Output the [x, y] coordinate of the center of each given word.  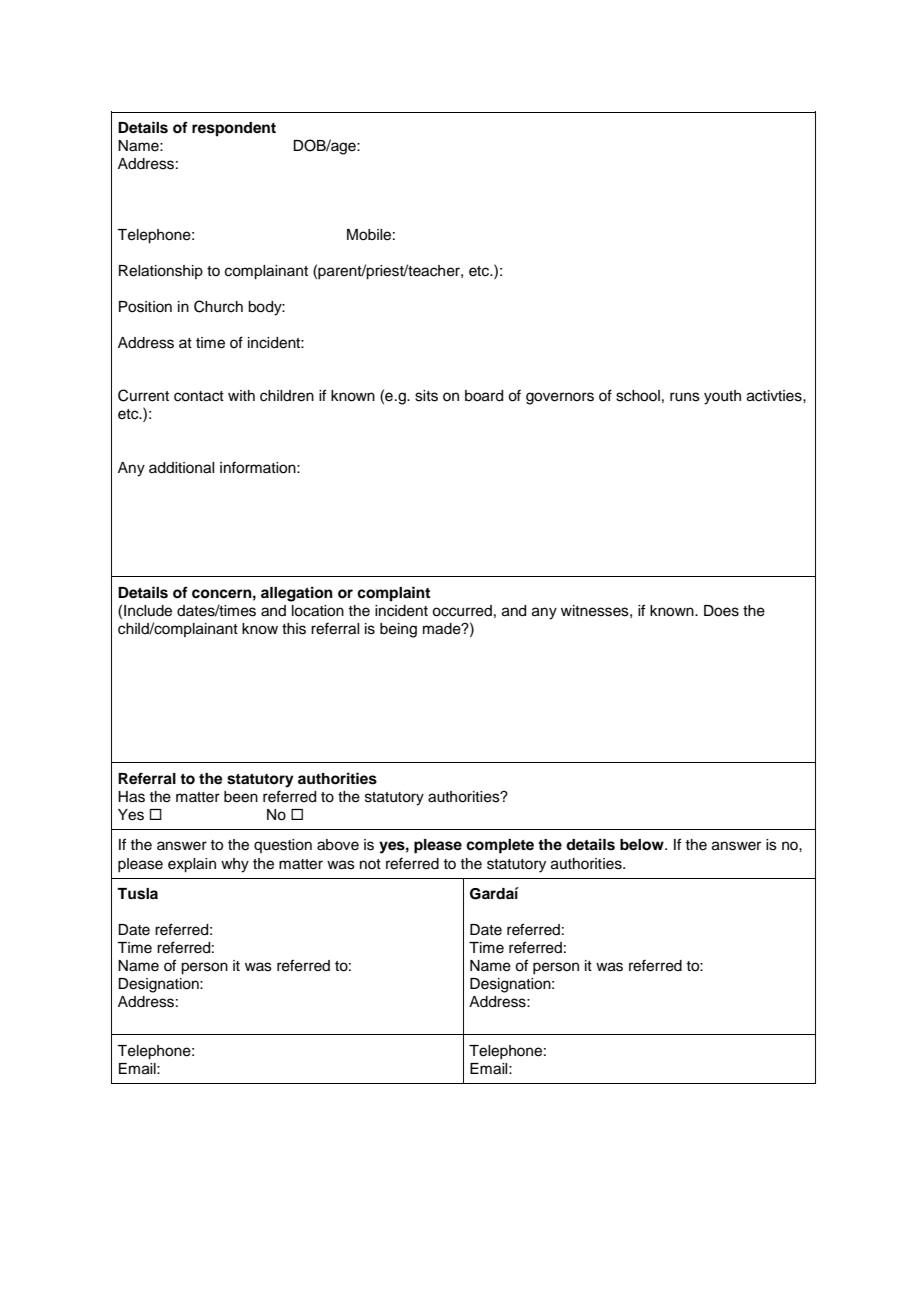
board [484, 396]
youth [722, 397]
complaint [393, 594]
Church [218, 306]
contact [199, 396]
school [638, 396]
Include [148, 611]
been [241, 797]
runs [685, 397]
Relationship [161, 272]
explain [192, 865]
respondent [234, 129]
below [643, 845]
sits [426, 396]
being [398, 630]
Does [721, 611]
